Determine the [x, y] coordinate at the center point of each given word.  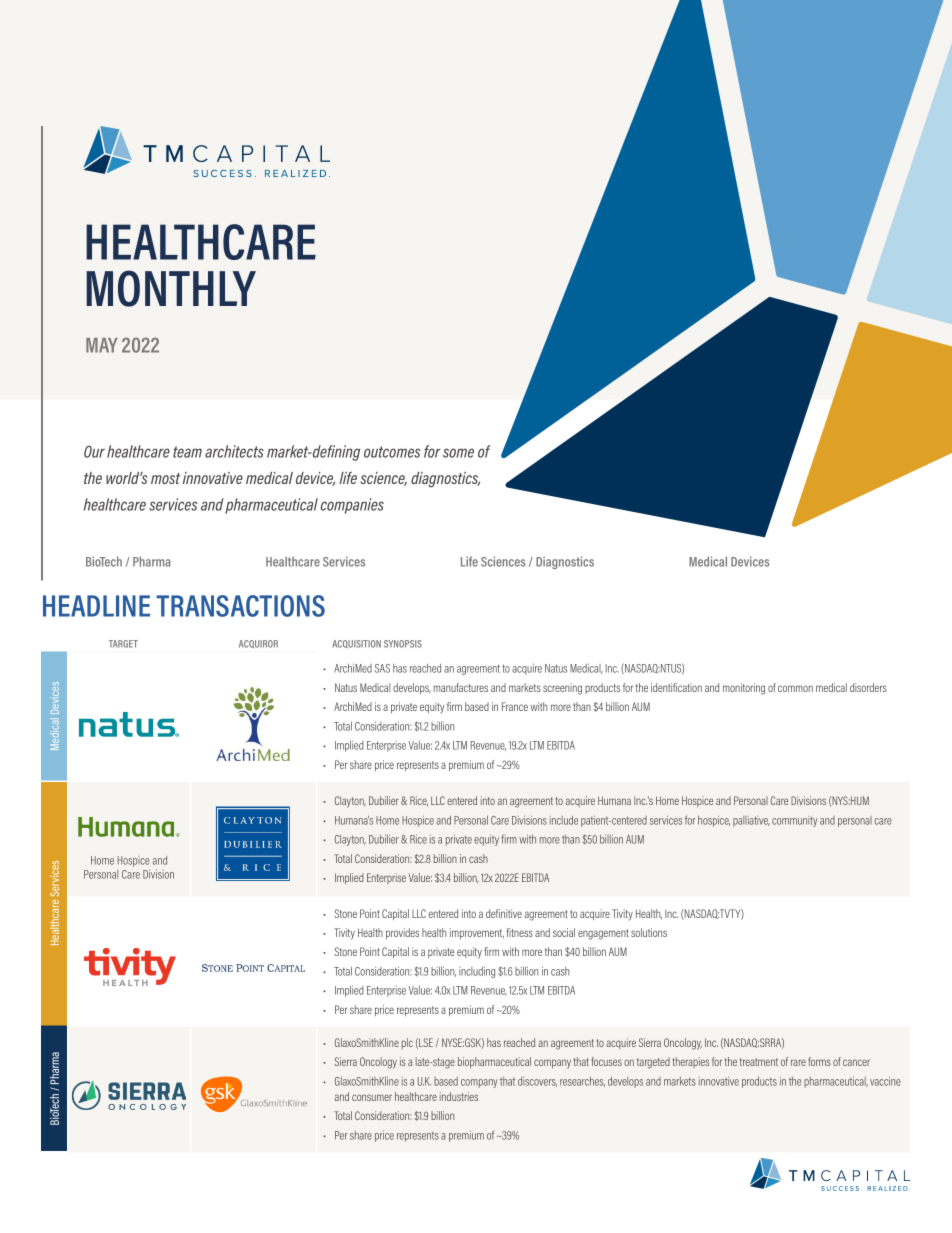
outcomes [392, 452]
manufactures [461, 687]
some [458, 453]
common [795, 688]
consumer [372, 1097]
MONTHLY [171, 288]
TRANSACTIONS [240, 606]
